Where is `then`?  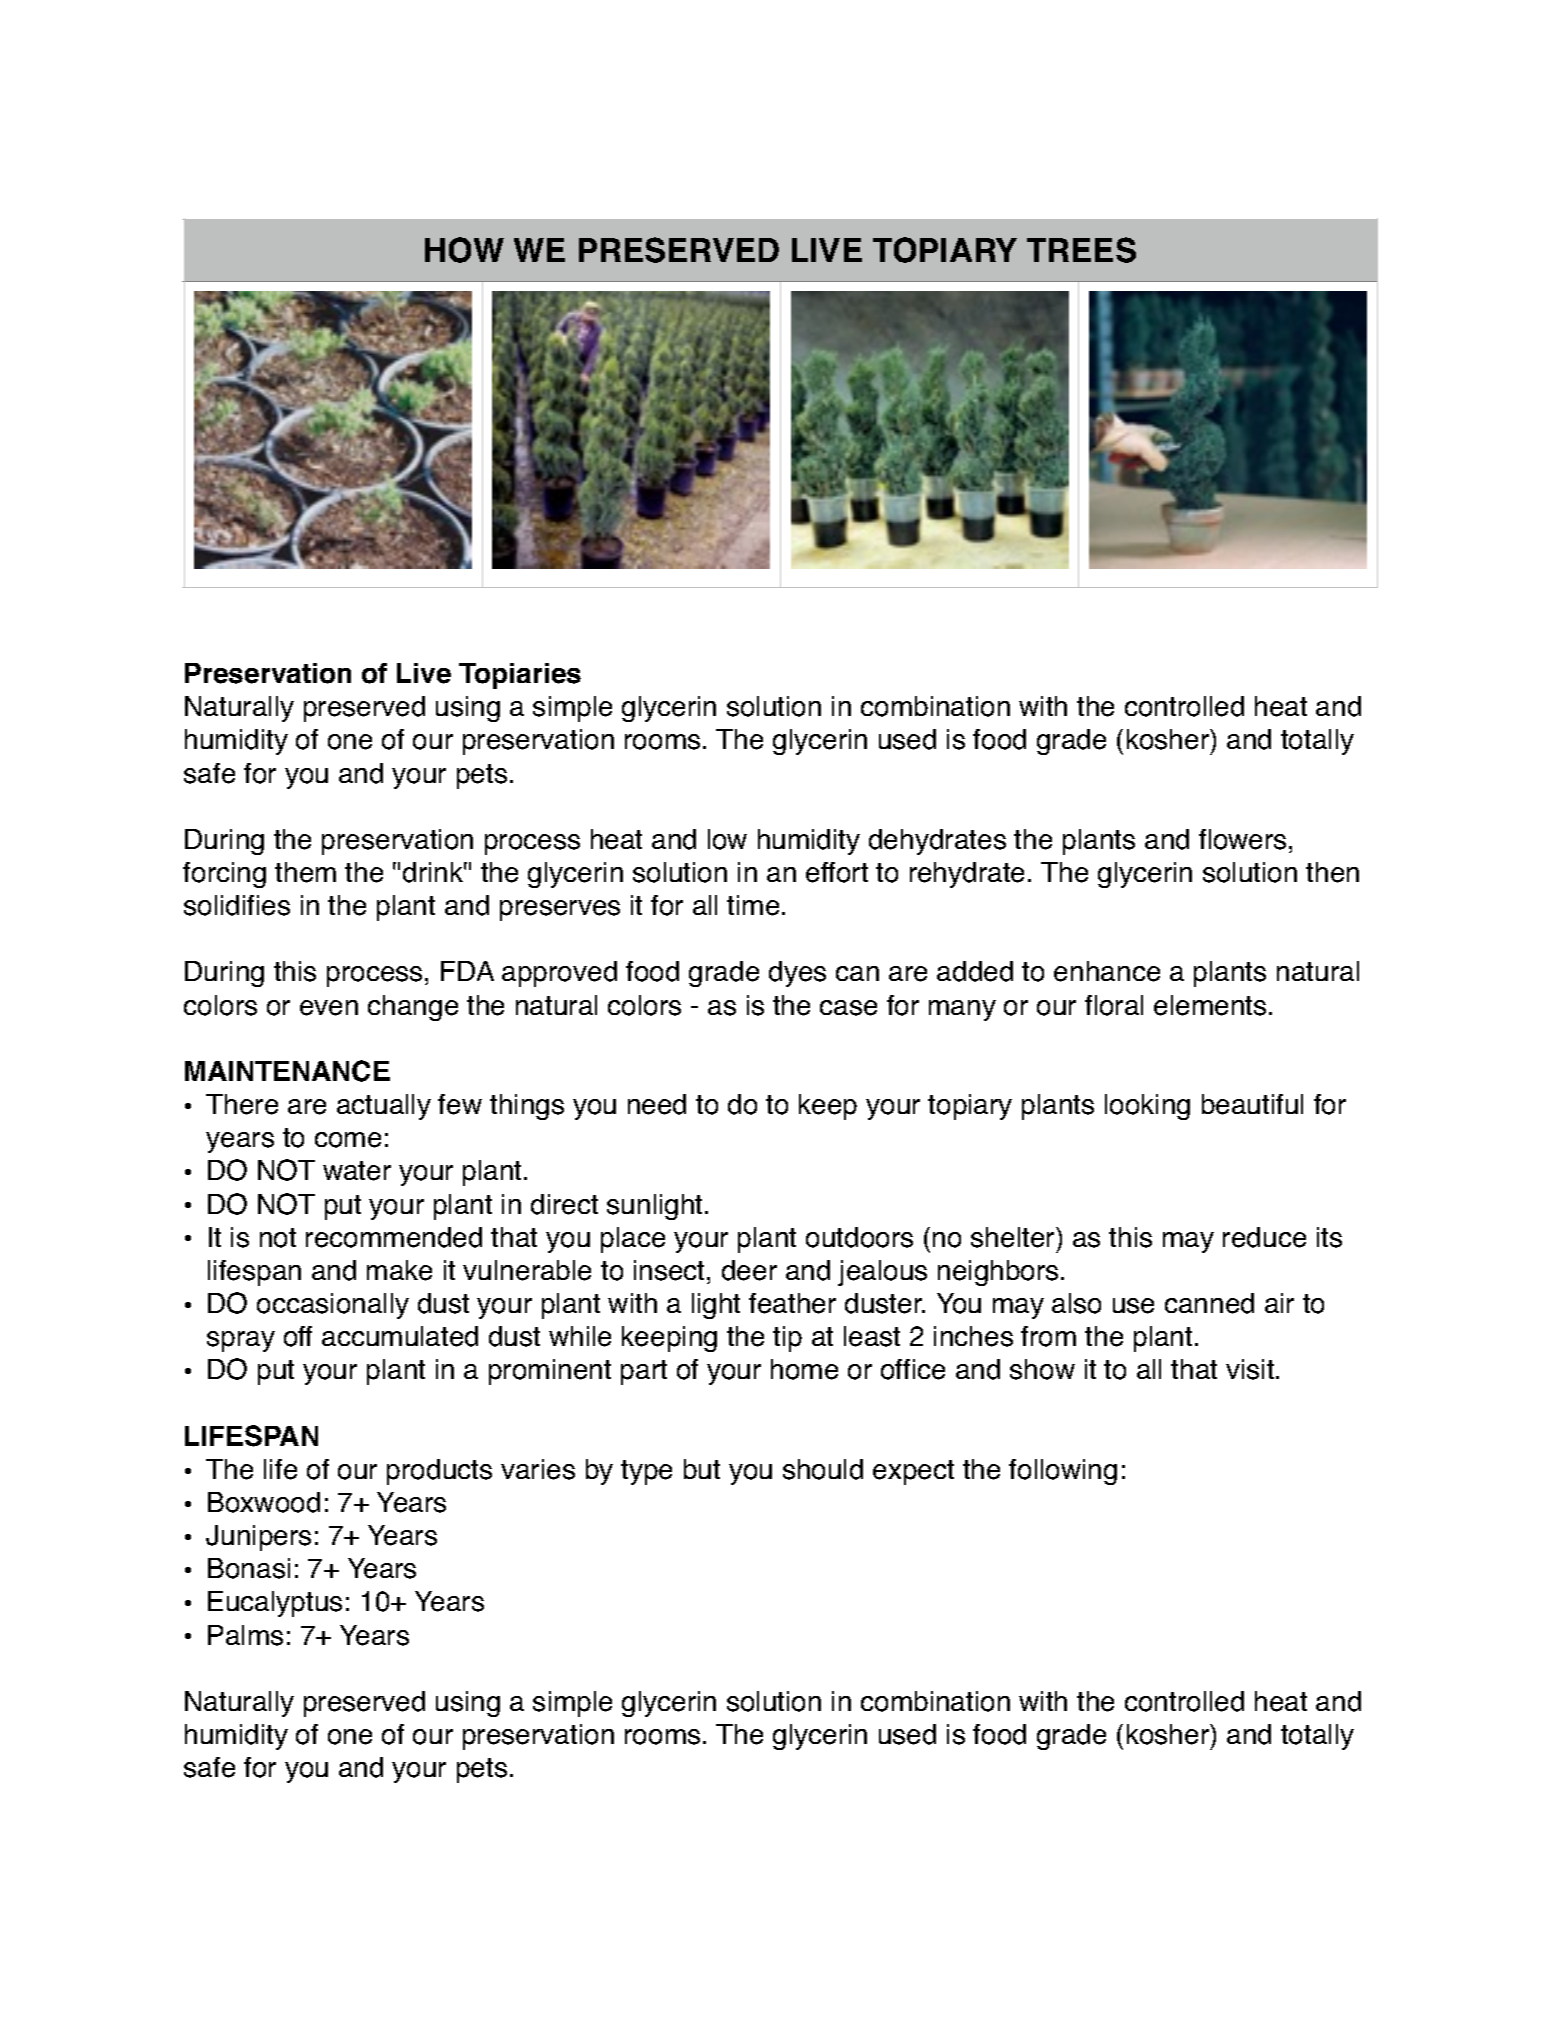
then is located at coordinates (1332, 872).
